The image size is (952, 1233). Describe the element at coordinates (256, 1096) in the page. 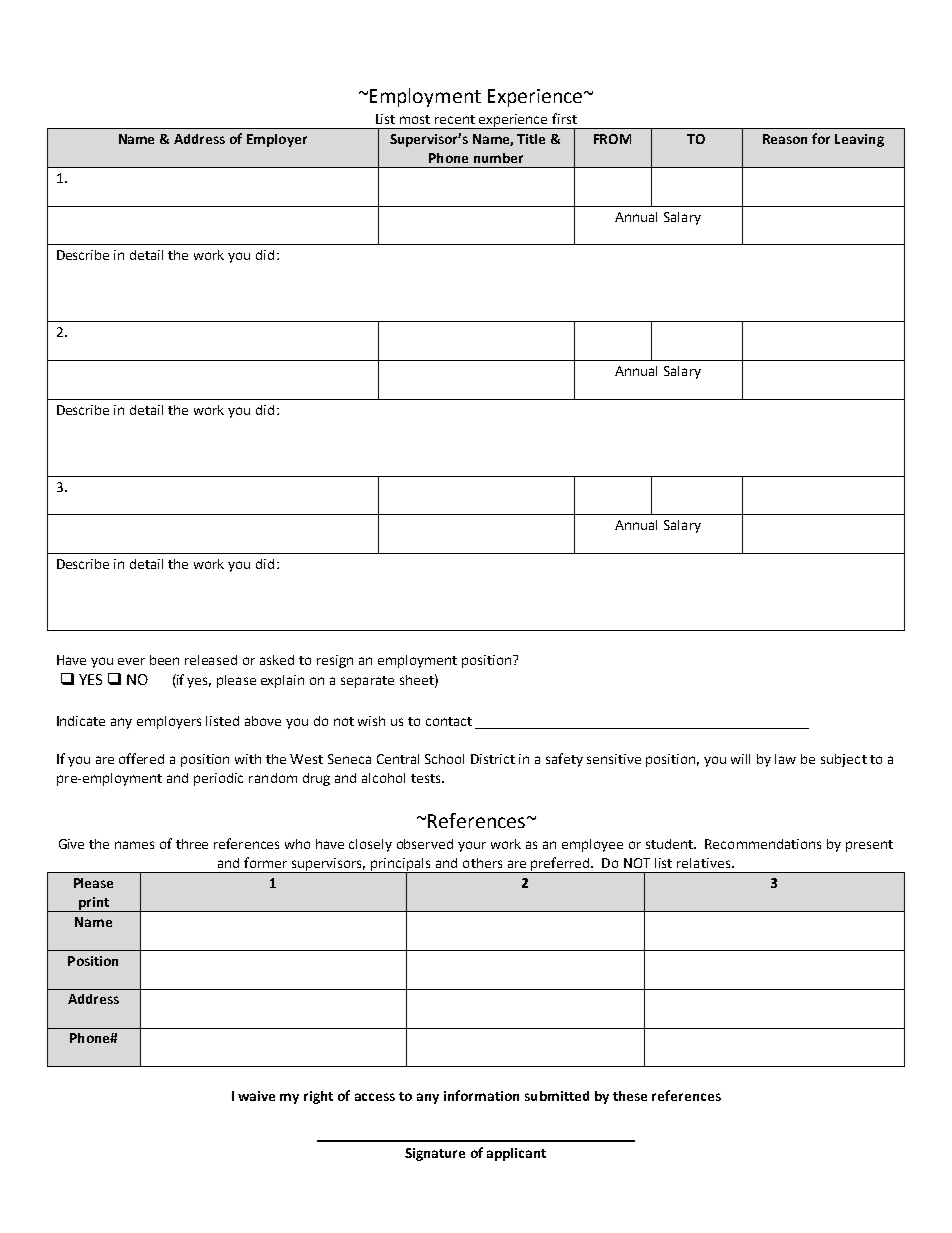

I see `waive` at that location.
